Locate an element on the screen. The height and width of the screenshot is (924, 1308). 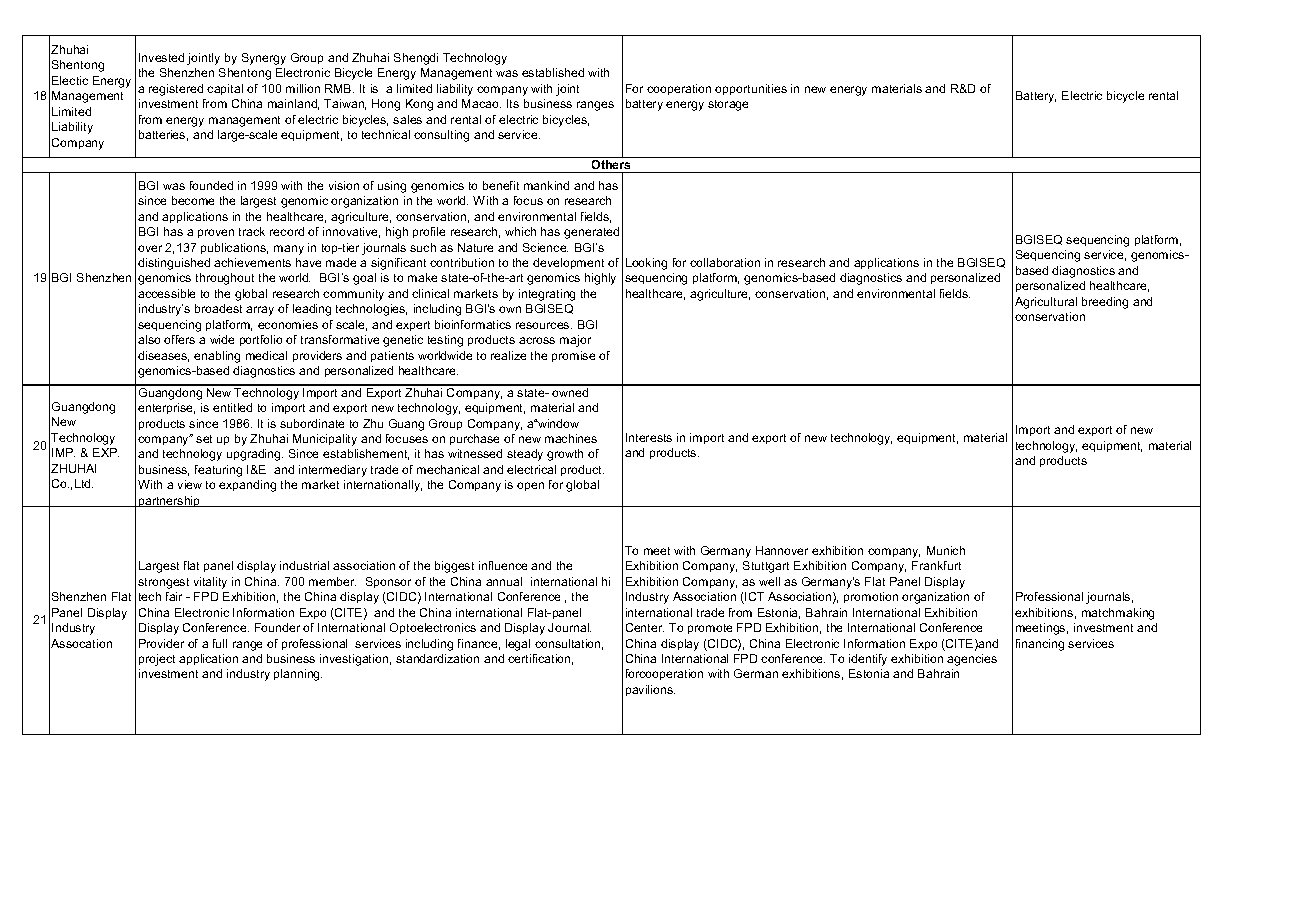
Interests is located at coordinates (649, 437).
